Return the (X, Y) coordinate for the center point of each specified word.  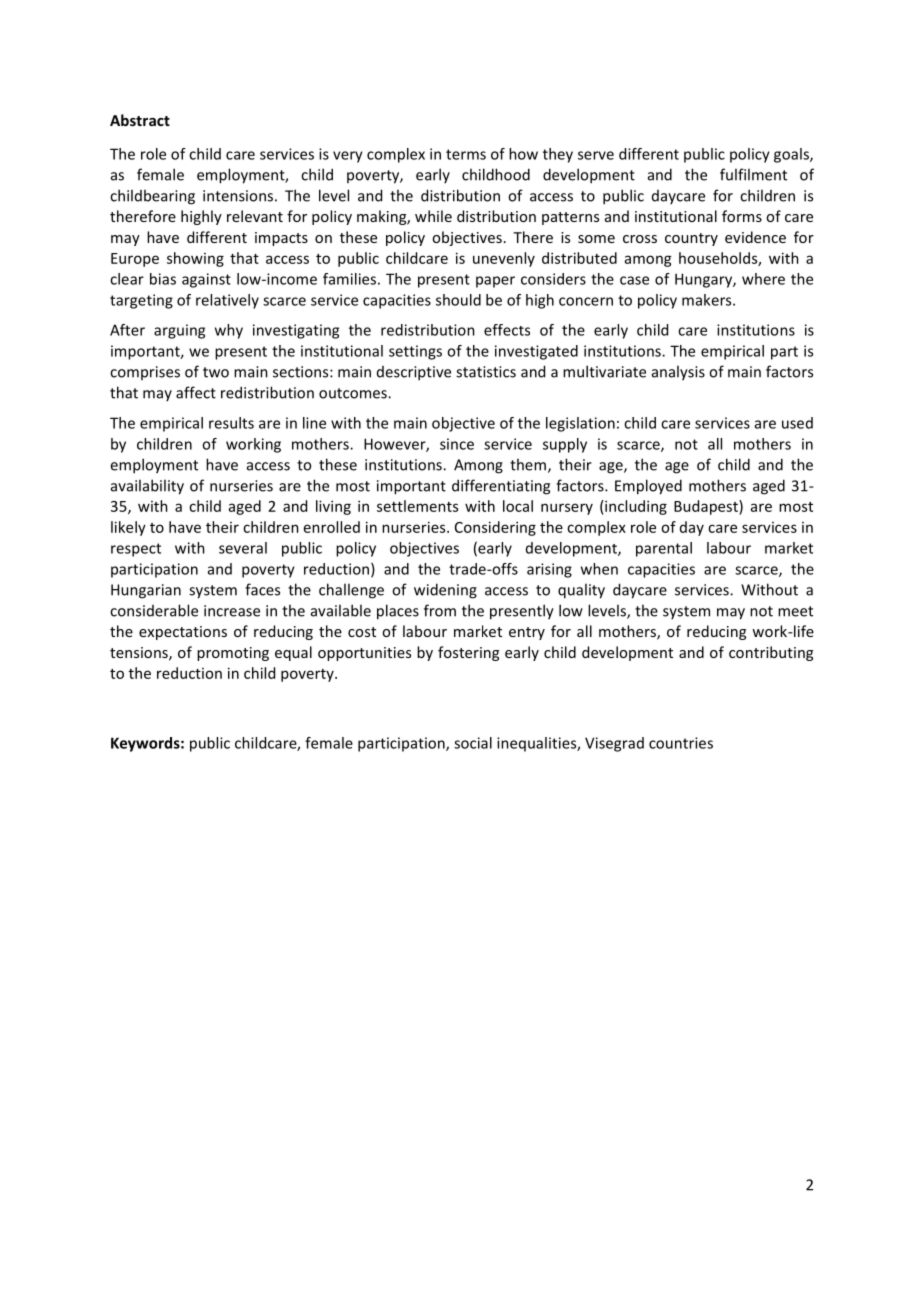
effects (507, 330)
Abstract (140, 120)
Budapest (707, 507)
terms (466, 154)
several (243, 548)
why (229, 331)
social (473, 743)
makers (708, 300)
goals (792, 155)
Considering (495, 528)
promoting (233, 654)
